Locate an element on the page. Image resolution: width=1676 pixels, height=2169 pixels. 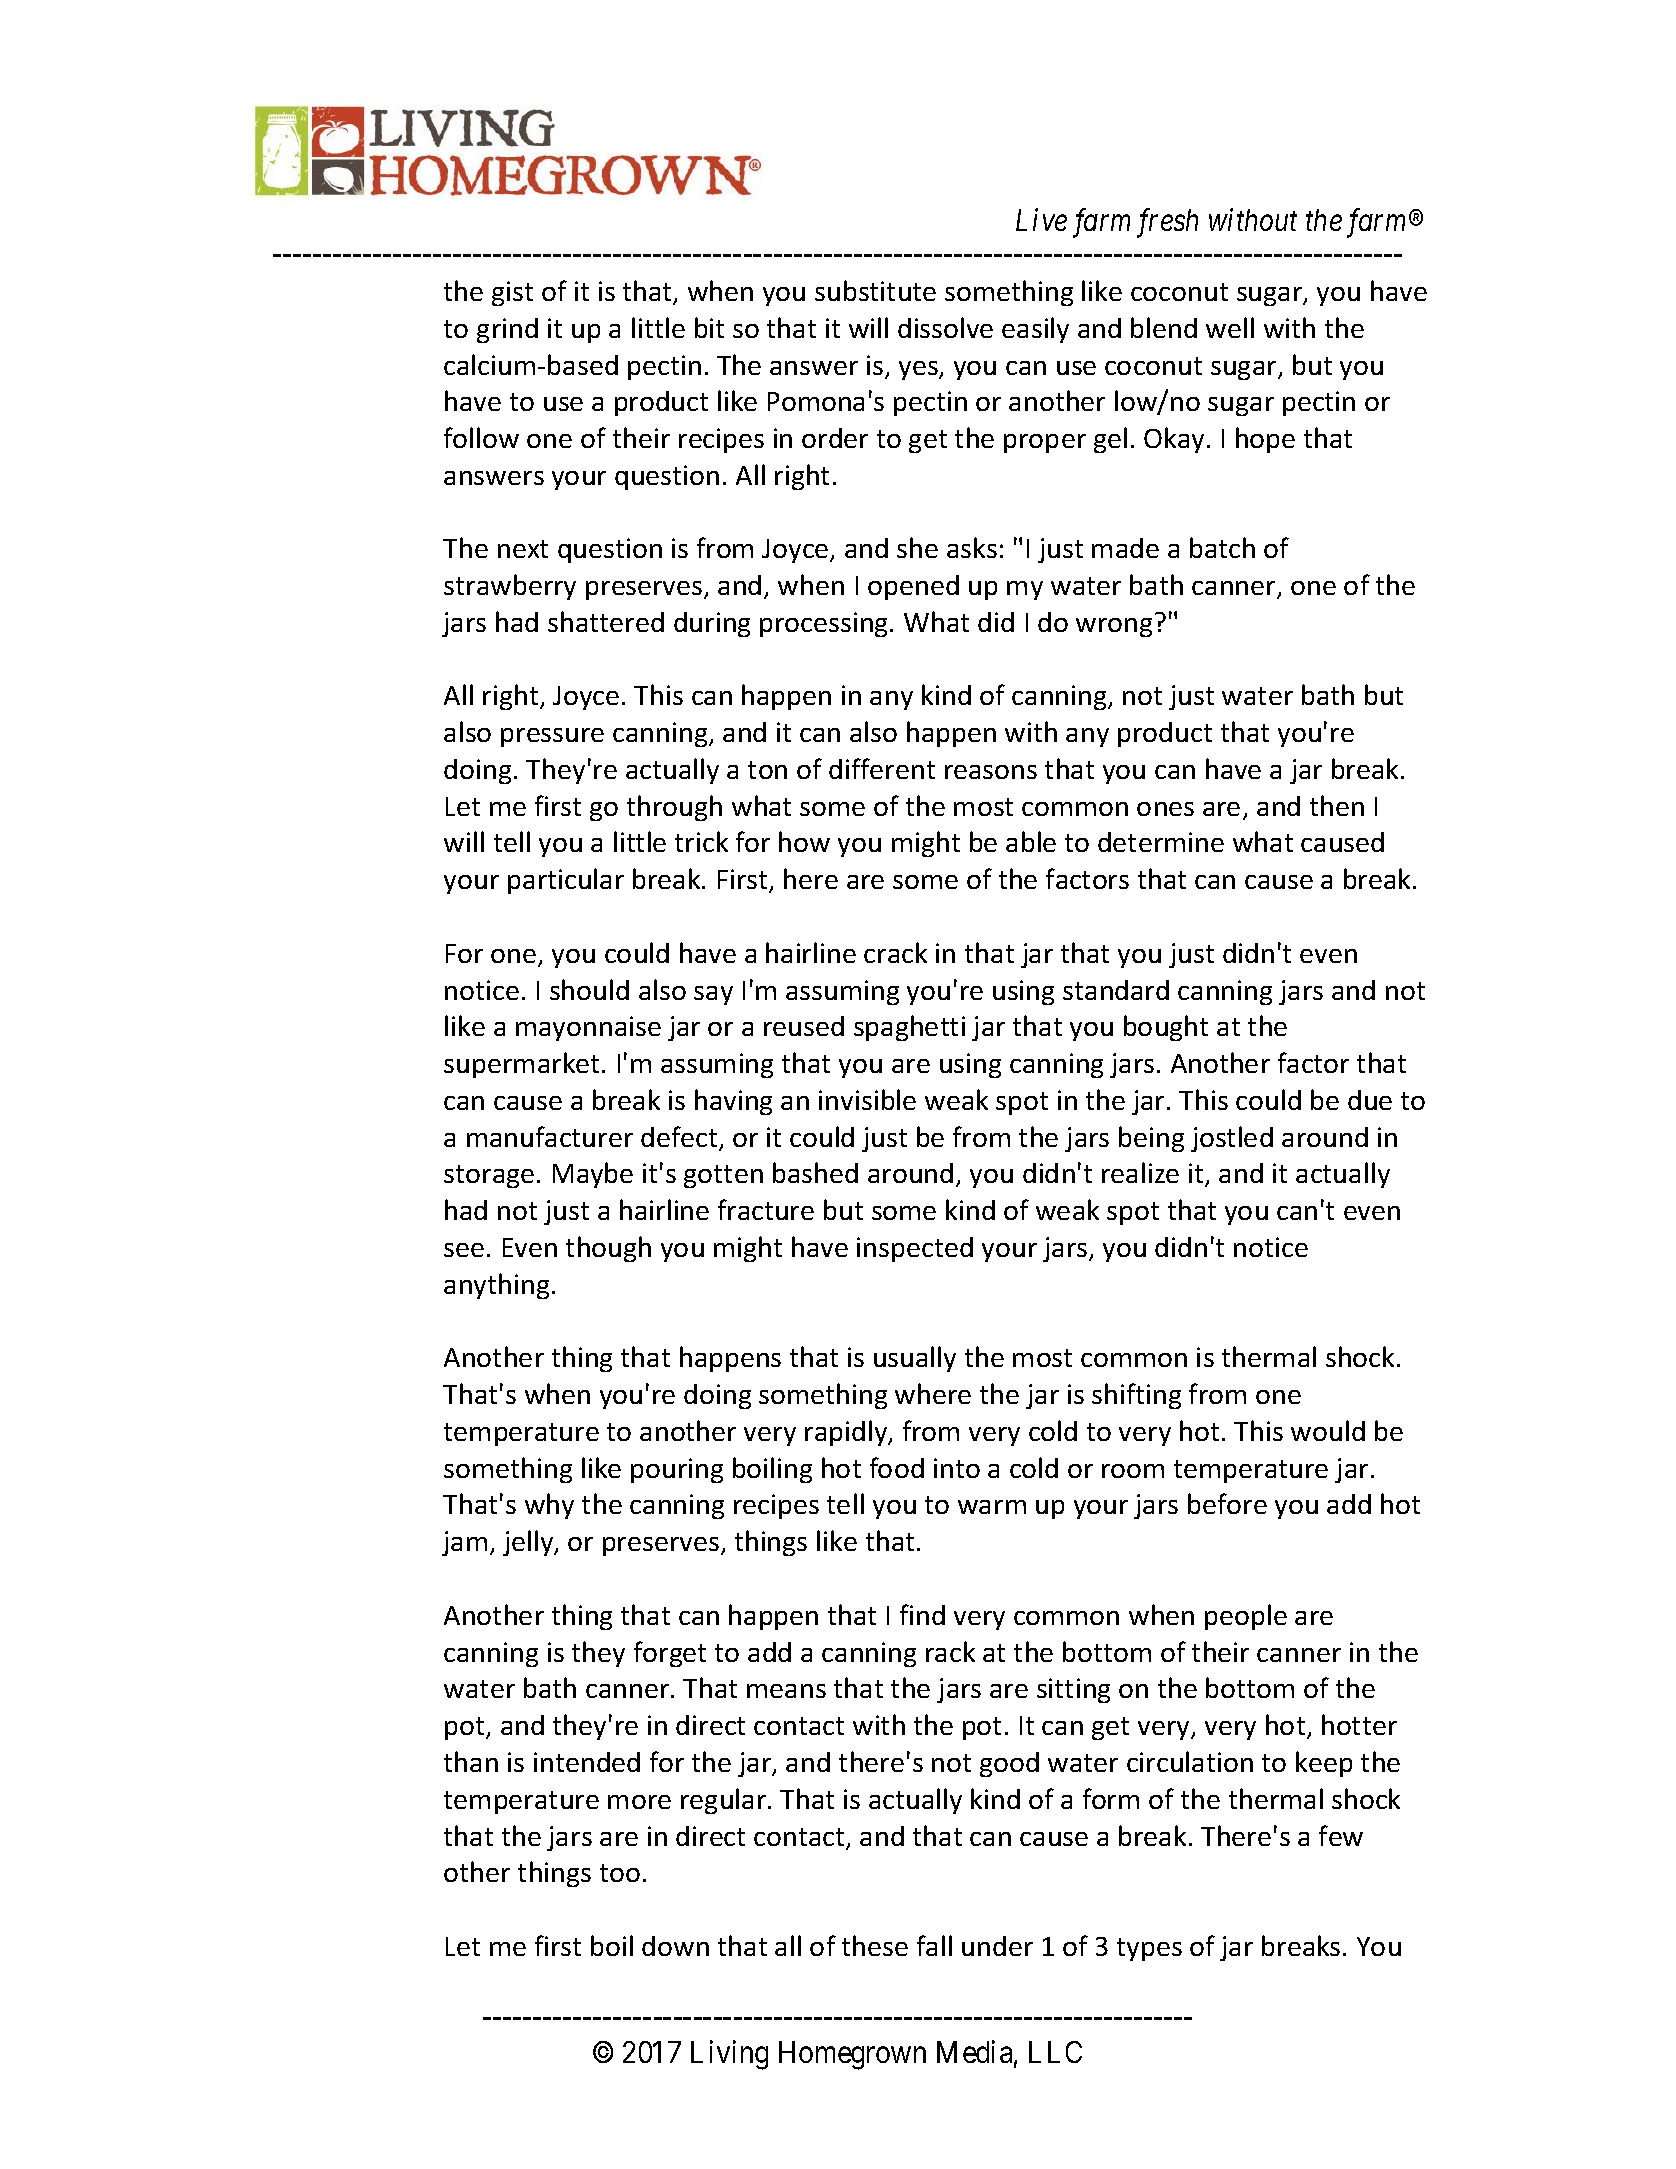
invisible is located at coordinates (867, 1099).
